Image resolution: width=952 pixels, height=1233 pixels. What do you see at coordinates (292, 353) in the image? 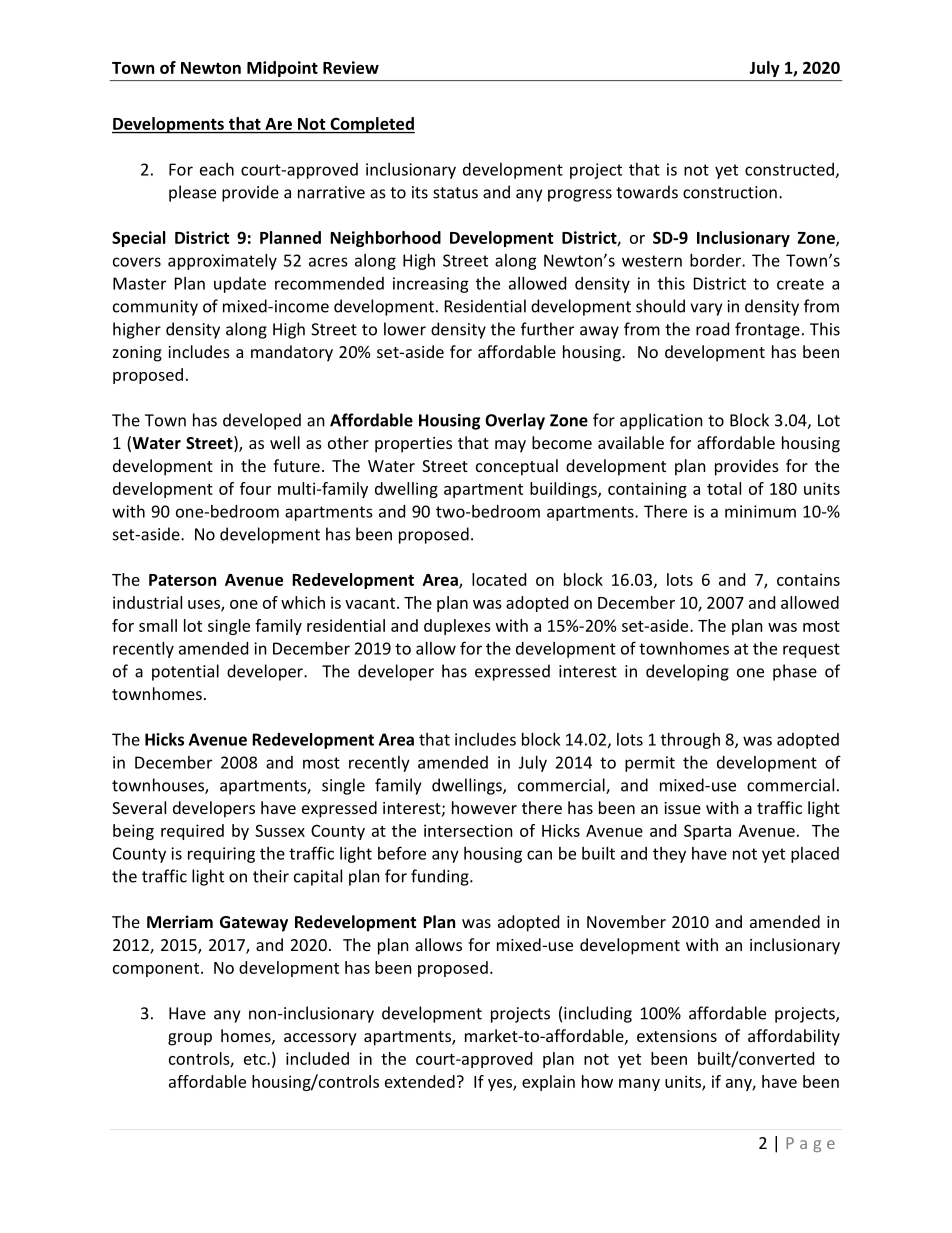
I see `mandatory` at bounding box center [292, 353].
